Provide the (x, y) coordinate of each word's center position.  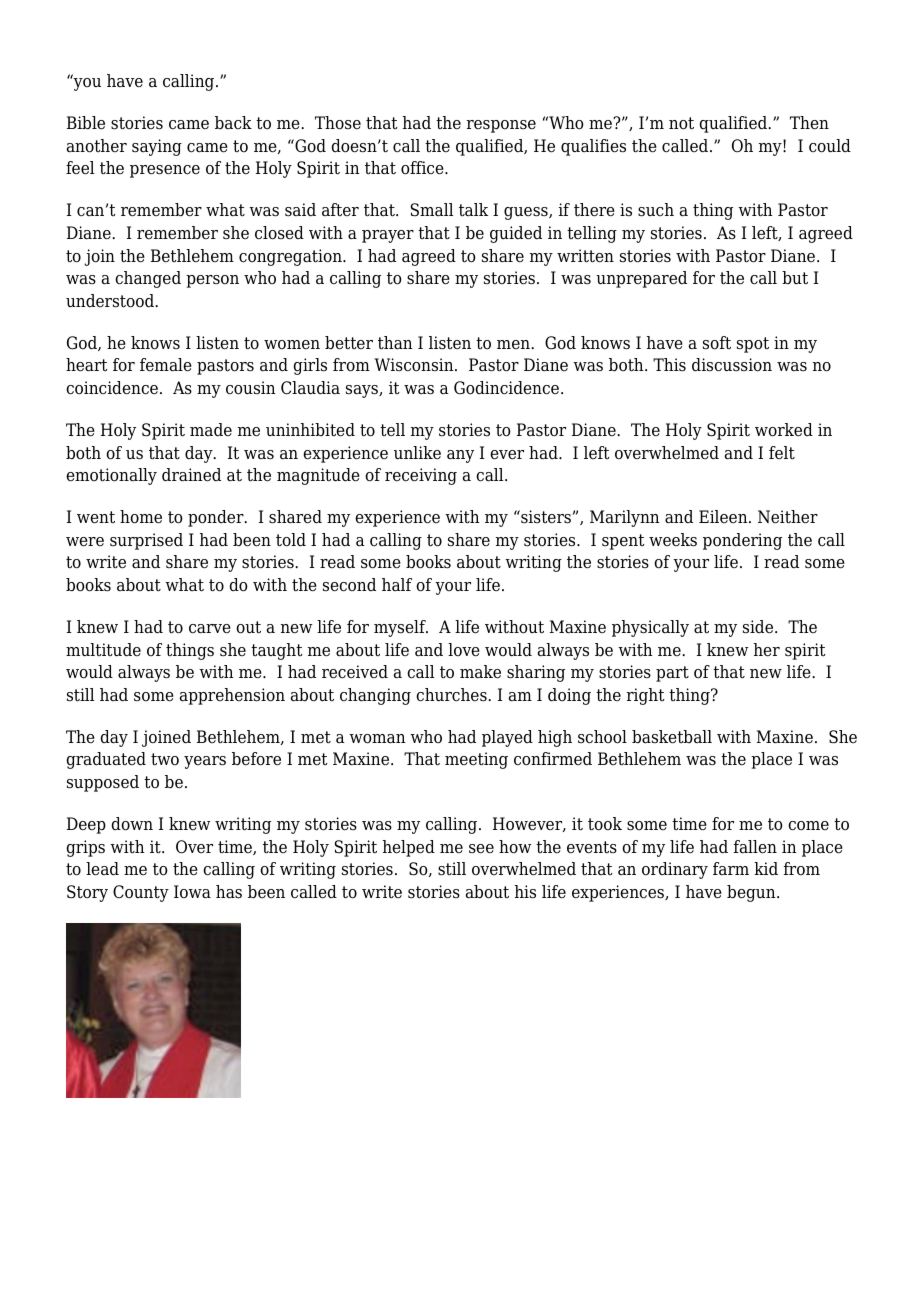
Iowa (192, 892)
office (423, 168)
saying (157, 147)
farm (731, 868)
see (481, 849)
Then (809, 123)
